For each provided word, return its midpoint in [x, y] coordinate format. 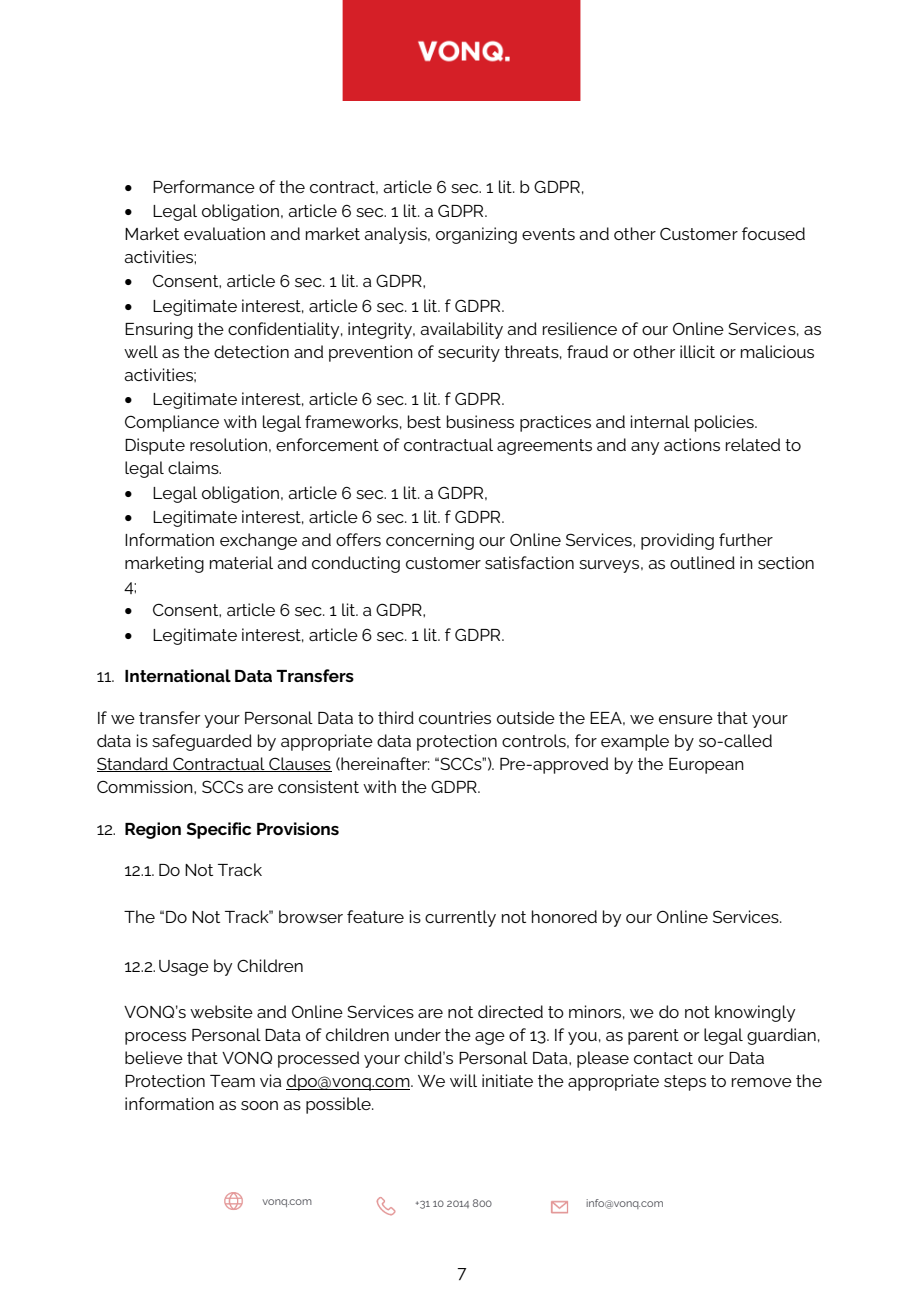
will [463, 1080]
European [706, 766]
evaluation [224, 233]
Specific [218, 830]
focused [773, 233]
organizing [476, 235]
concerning [430, 541]
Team [232, 1081]
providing [677, 541]
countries [455, 717]
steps [685, 1083]
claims [194, 467]
